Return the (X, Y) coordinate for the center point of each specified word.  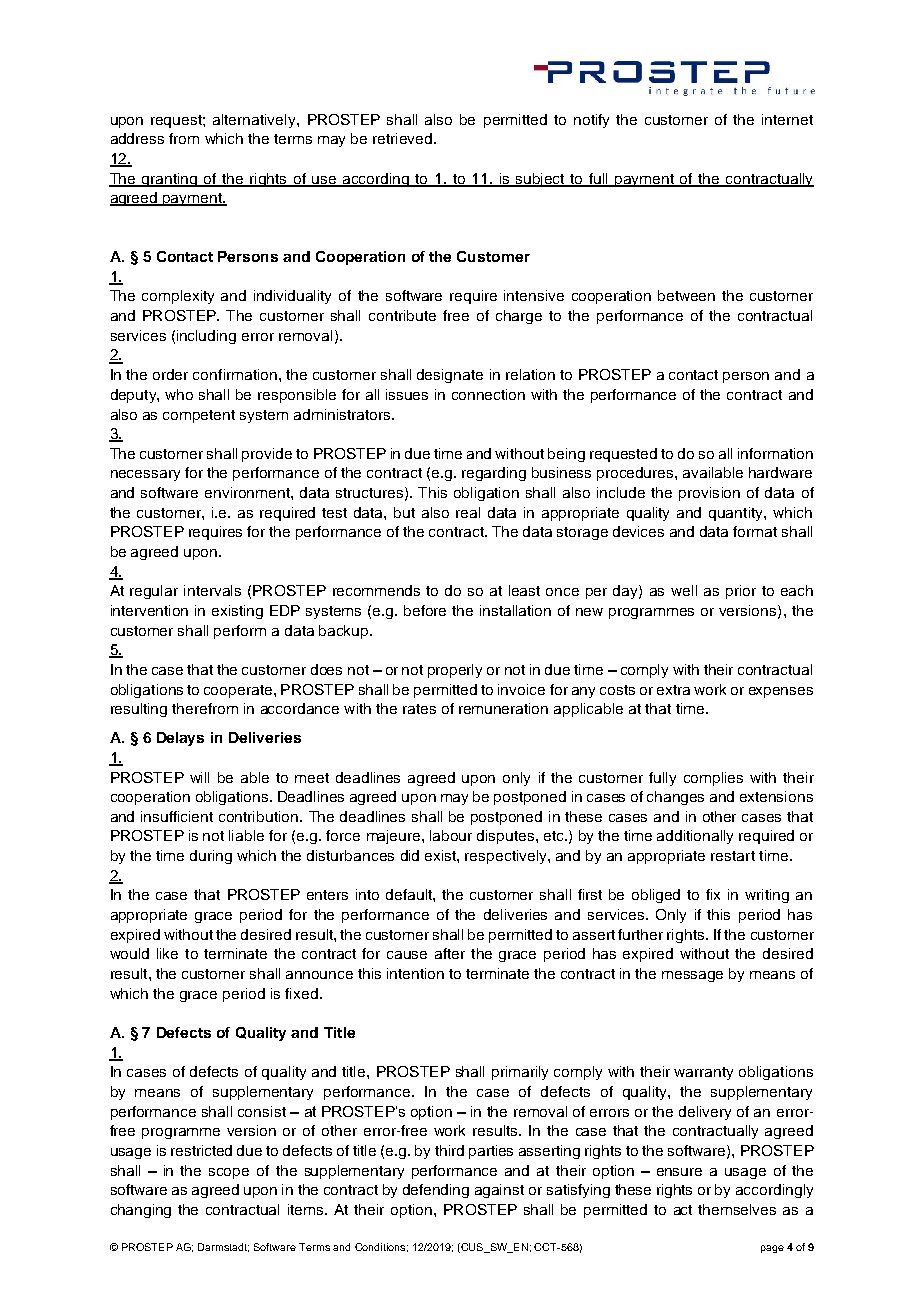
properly (455, 671)
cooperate (238, 691)
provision (709, 494)
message (692, 976)
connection (488, 394)
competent (199, 416)
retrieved (404, 138)
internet (787, 119)
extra (673, 690)
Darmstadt (223, 1247)
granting (170, 180)
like (167, 953)
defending (436, 1191)
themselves (737, 1209)
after (450, 953)
